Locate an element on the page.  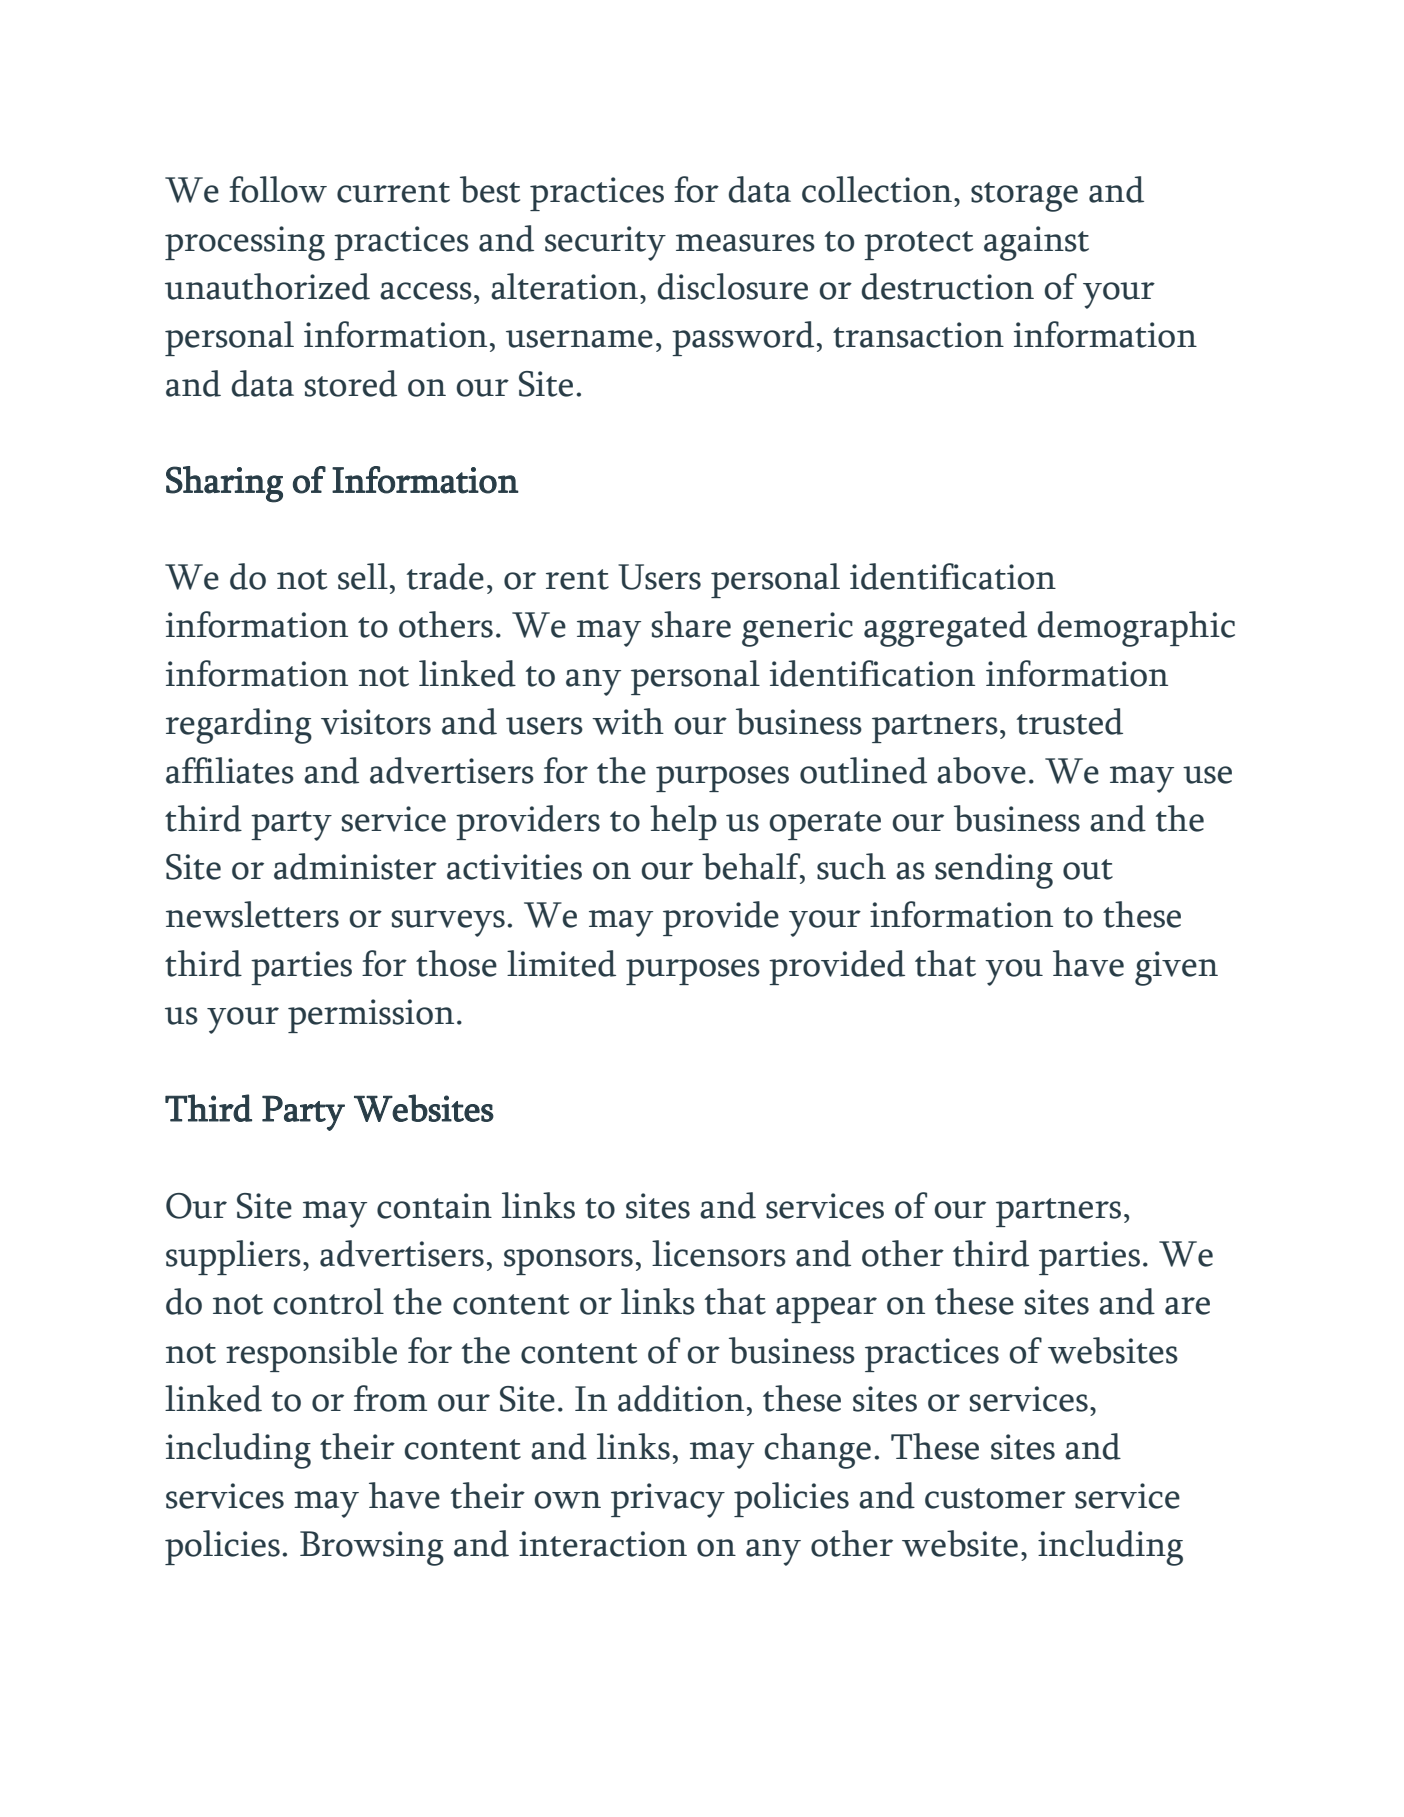
visitors is located at coordinates (376, 722).
